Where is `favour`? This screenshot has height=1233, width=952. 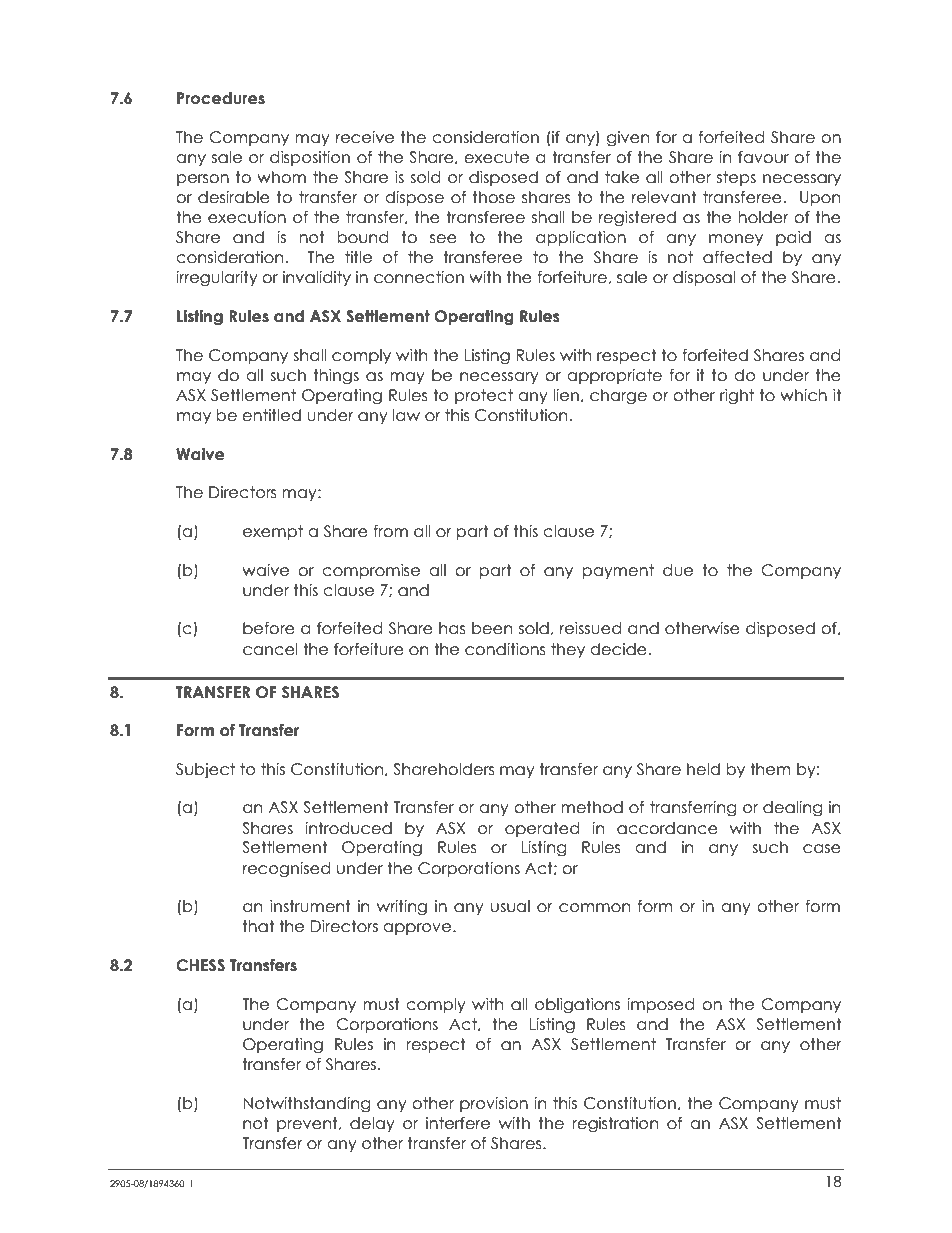
favour is located at coordinates (763, 157).
